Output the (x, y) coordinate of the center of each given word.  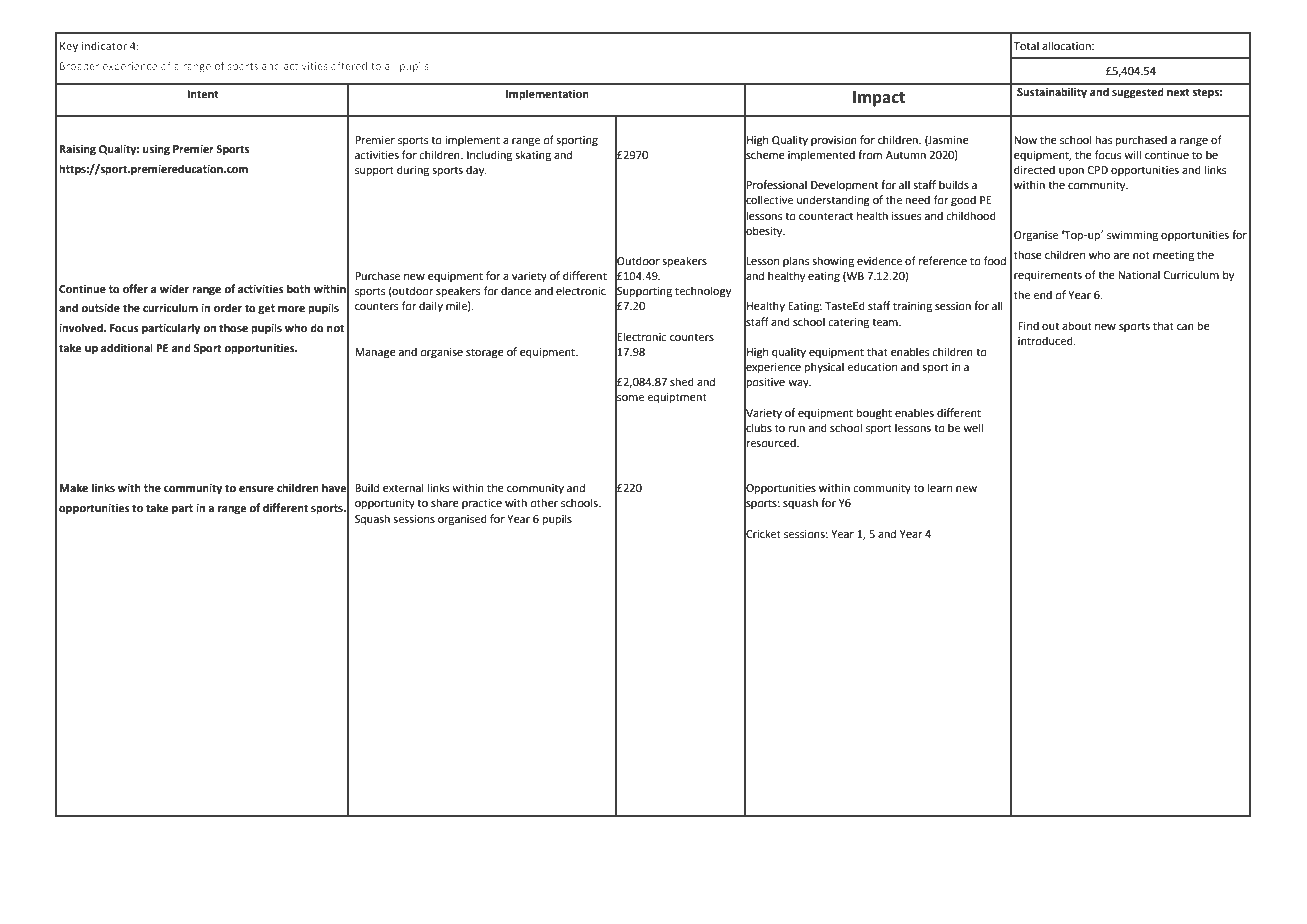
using (156, 150)
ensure (256, 489)
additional (127, 347)
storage (485, 353)
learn (940, 487)
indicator (104, 46)
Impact (879, 99)
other (544, 502)
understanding (833, 201)
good (963, 201)
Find (1028, 325)
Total (1026, 45)
